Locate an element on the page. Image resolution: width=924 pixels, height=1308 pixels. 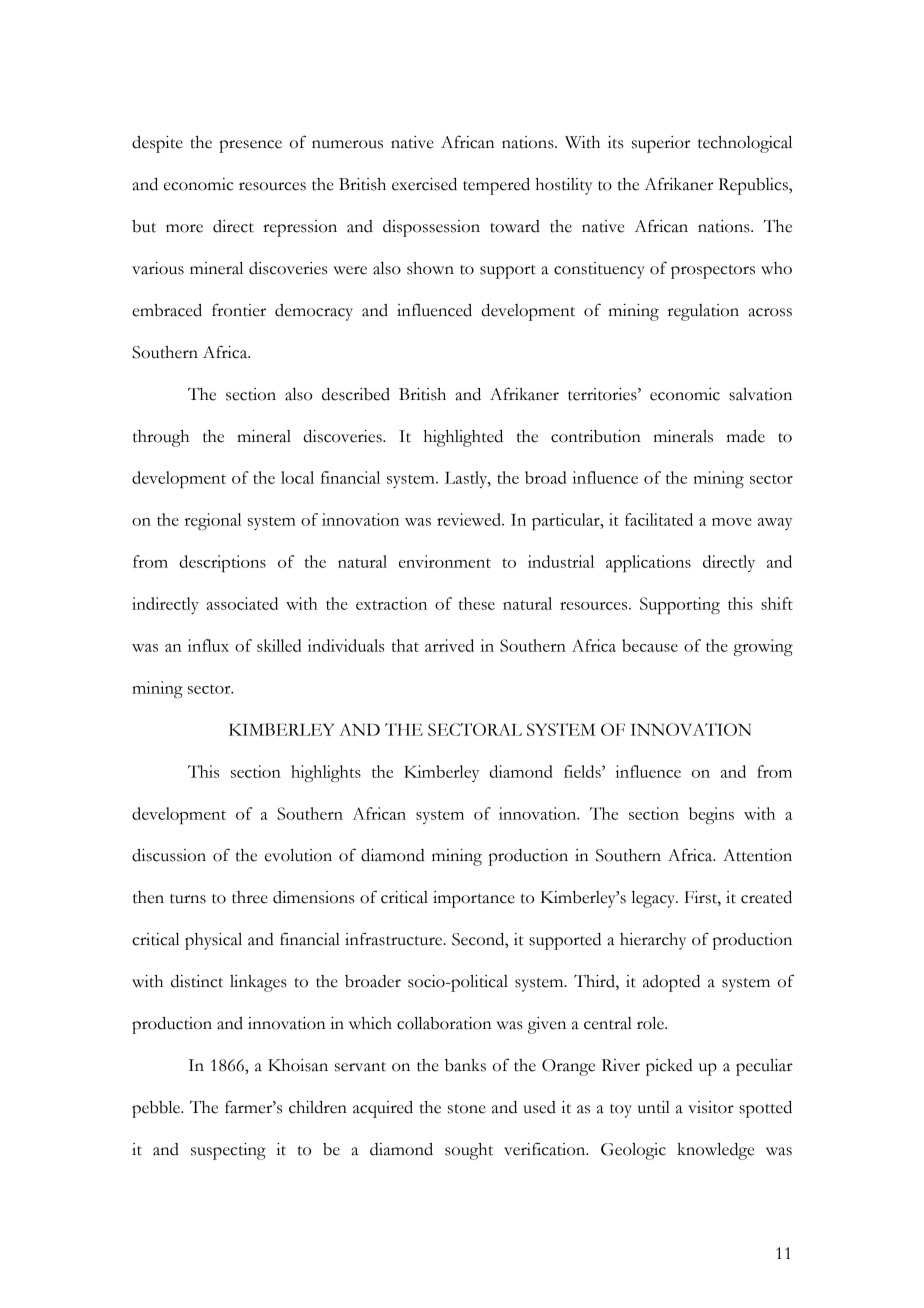
stone is located at coordinates (467, 1109).
